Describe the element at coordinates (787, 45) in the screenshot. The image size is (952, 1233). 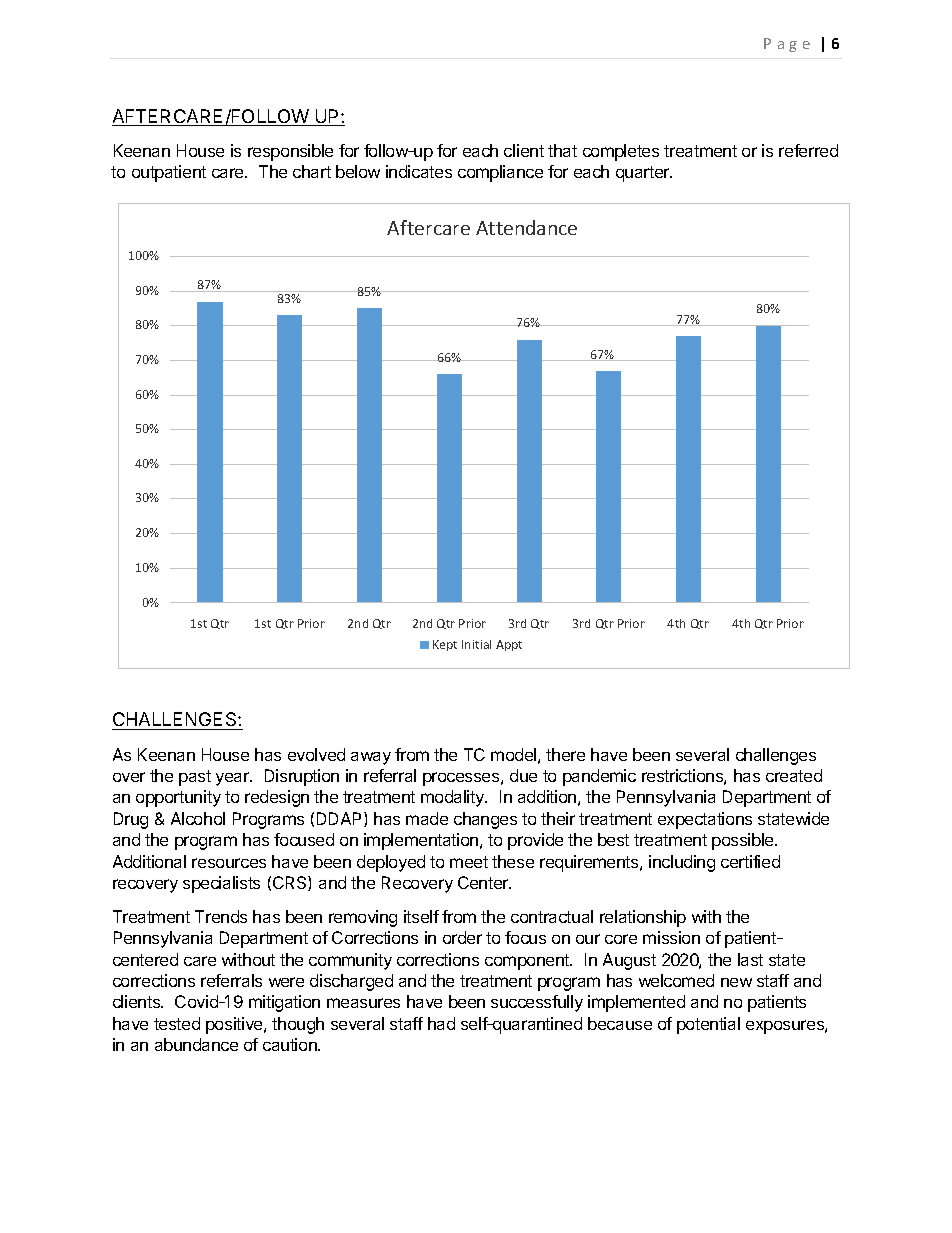
I see `Page` at that location.
